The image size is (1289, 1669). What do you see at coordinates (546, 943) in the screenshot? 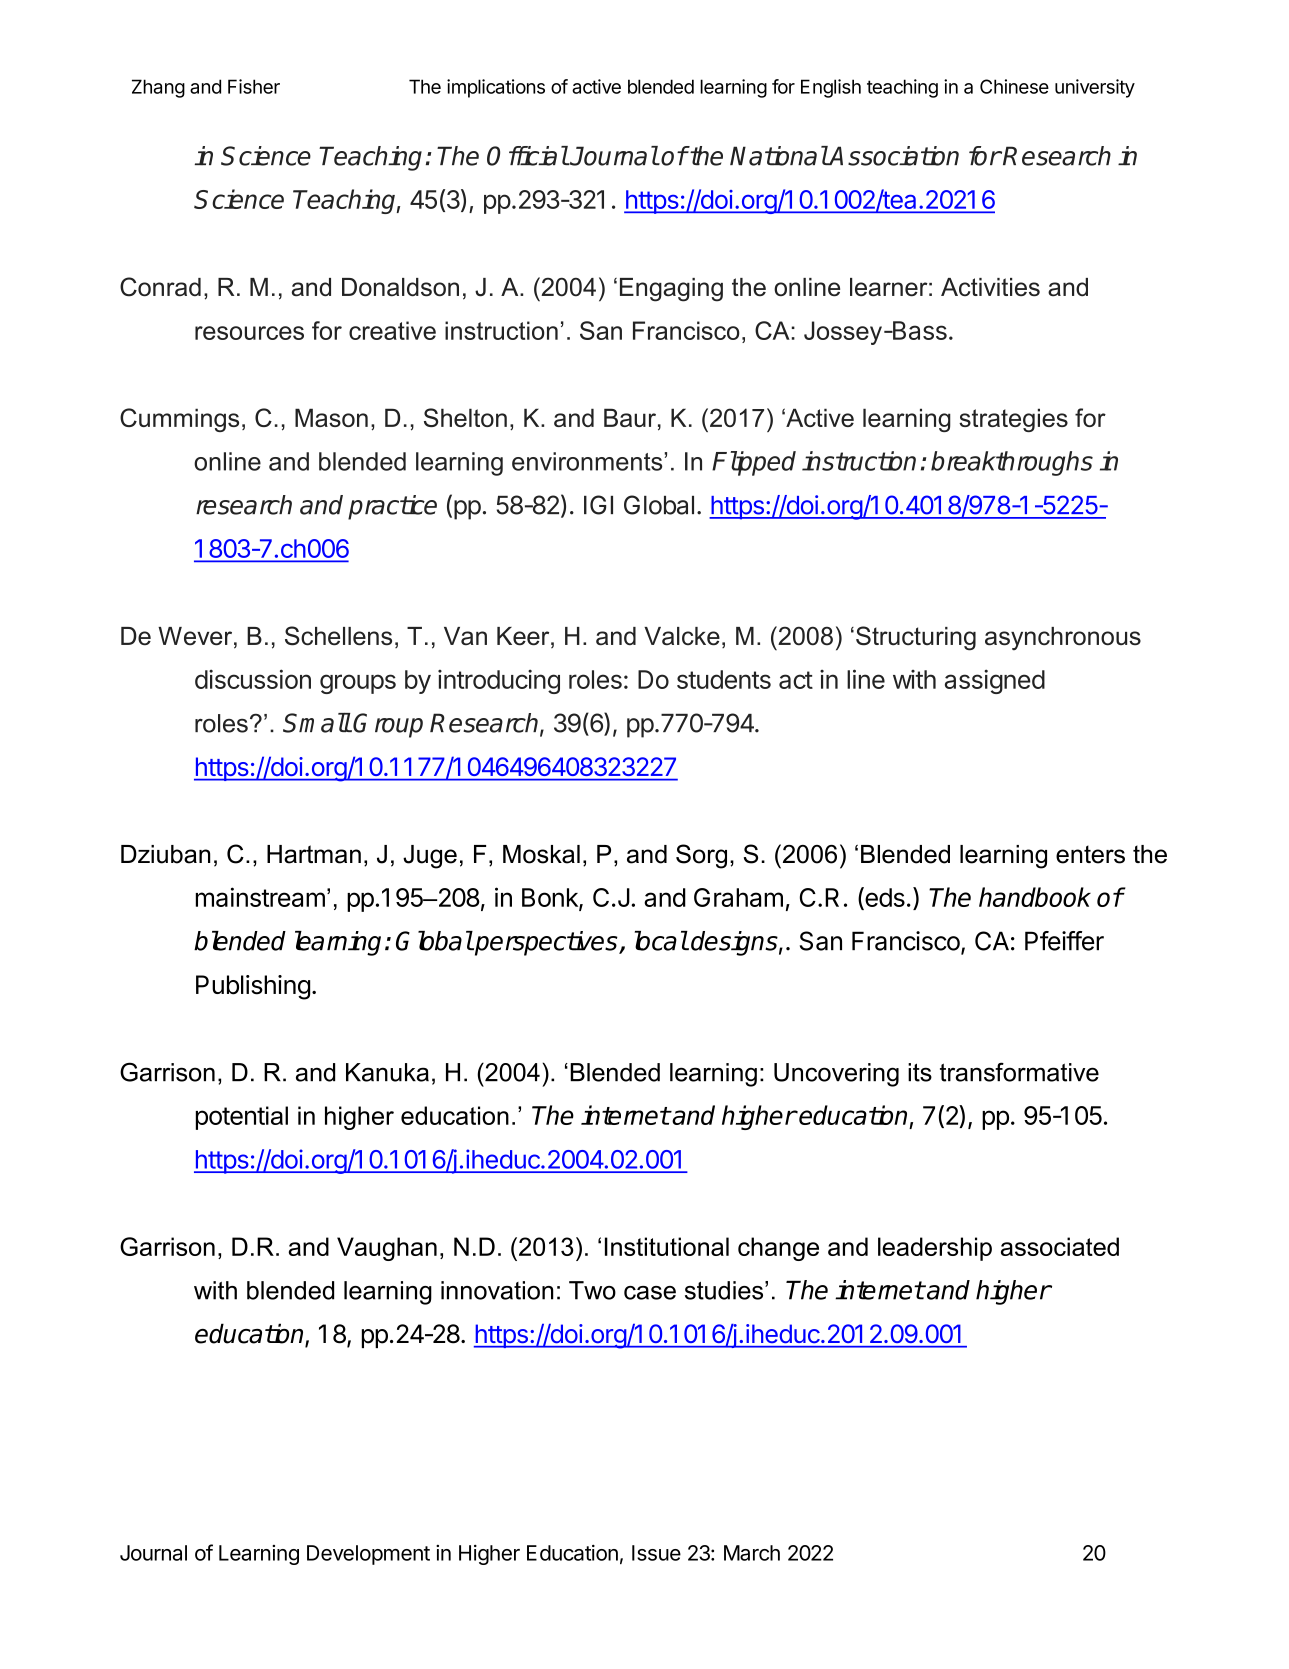
I see `perspectives` at bounding box center [546, 943].
